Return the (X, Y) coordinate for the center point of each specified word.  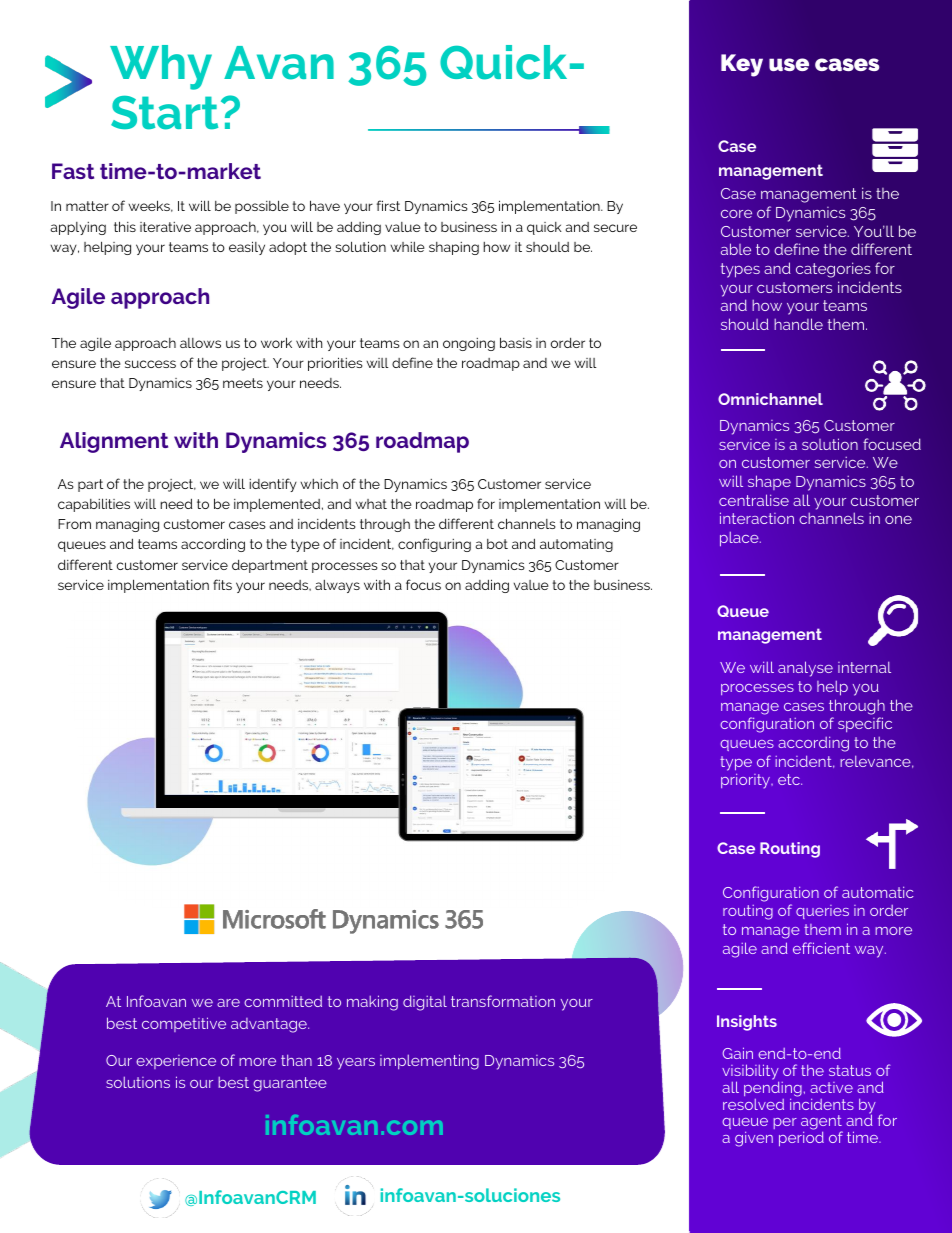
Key (742, 65)
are (228, 1003)
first (388, 205)
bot (497, 544)
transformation (503, 1001)
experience (176, 1062)
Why (161, 67)
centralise (754, 500)
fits (222, 584)
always (337, 586)
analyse (805, 669)
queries (822, 912)
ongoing (469, 344)
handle (798, 324)
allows (200, 343)
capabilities (94, 505)
